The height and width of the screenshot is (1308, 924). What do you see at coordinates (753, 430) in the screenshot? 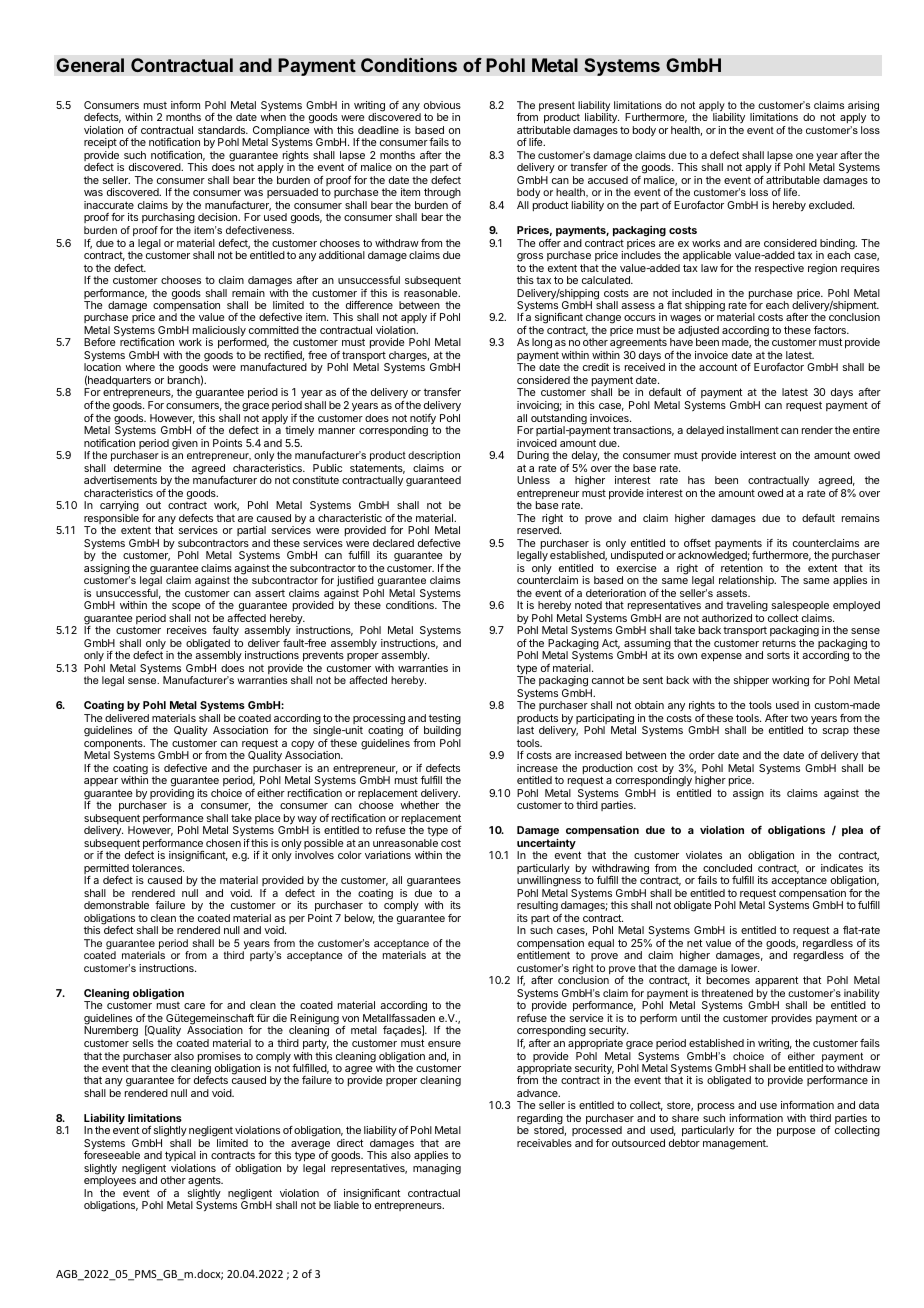
I see `installment` at bounding box center [753, 430].
